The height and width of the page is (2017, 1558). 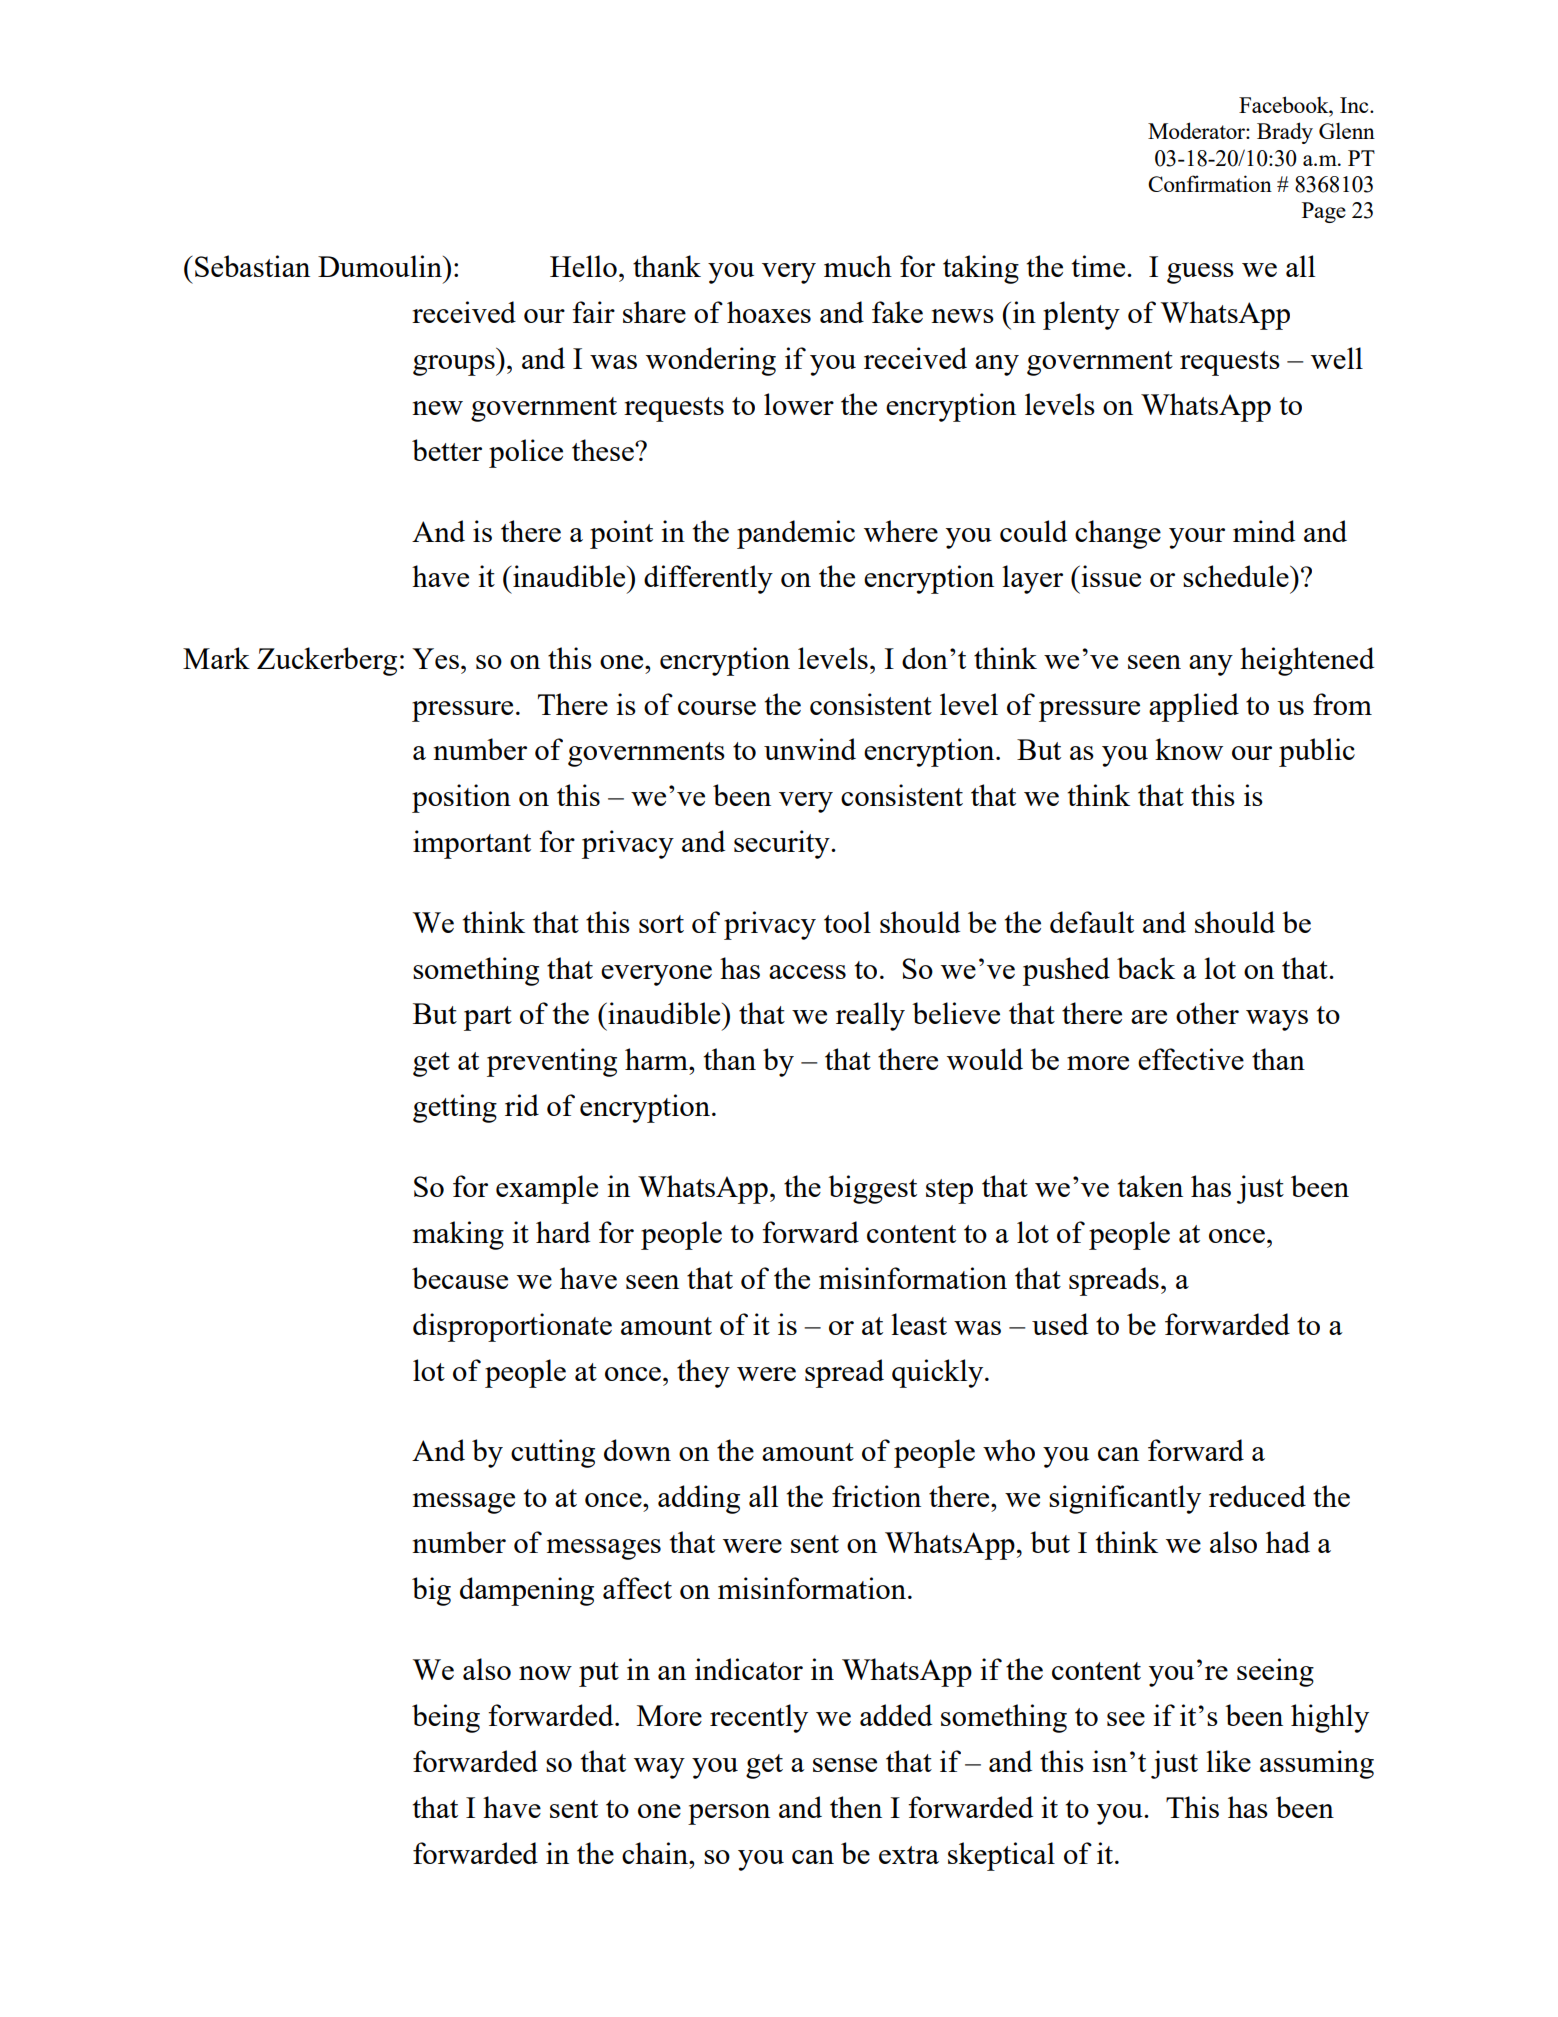 What do you see at coordinates (1210, 183) in the page?
I see `Confirmation` at bounding box center [1210, 183].
